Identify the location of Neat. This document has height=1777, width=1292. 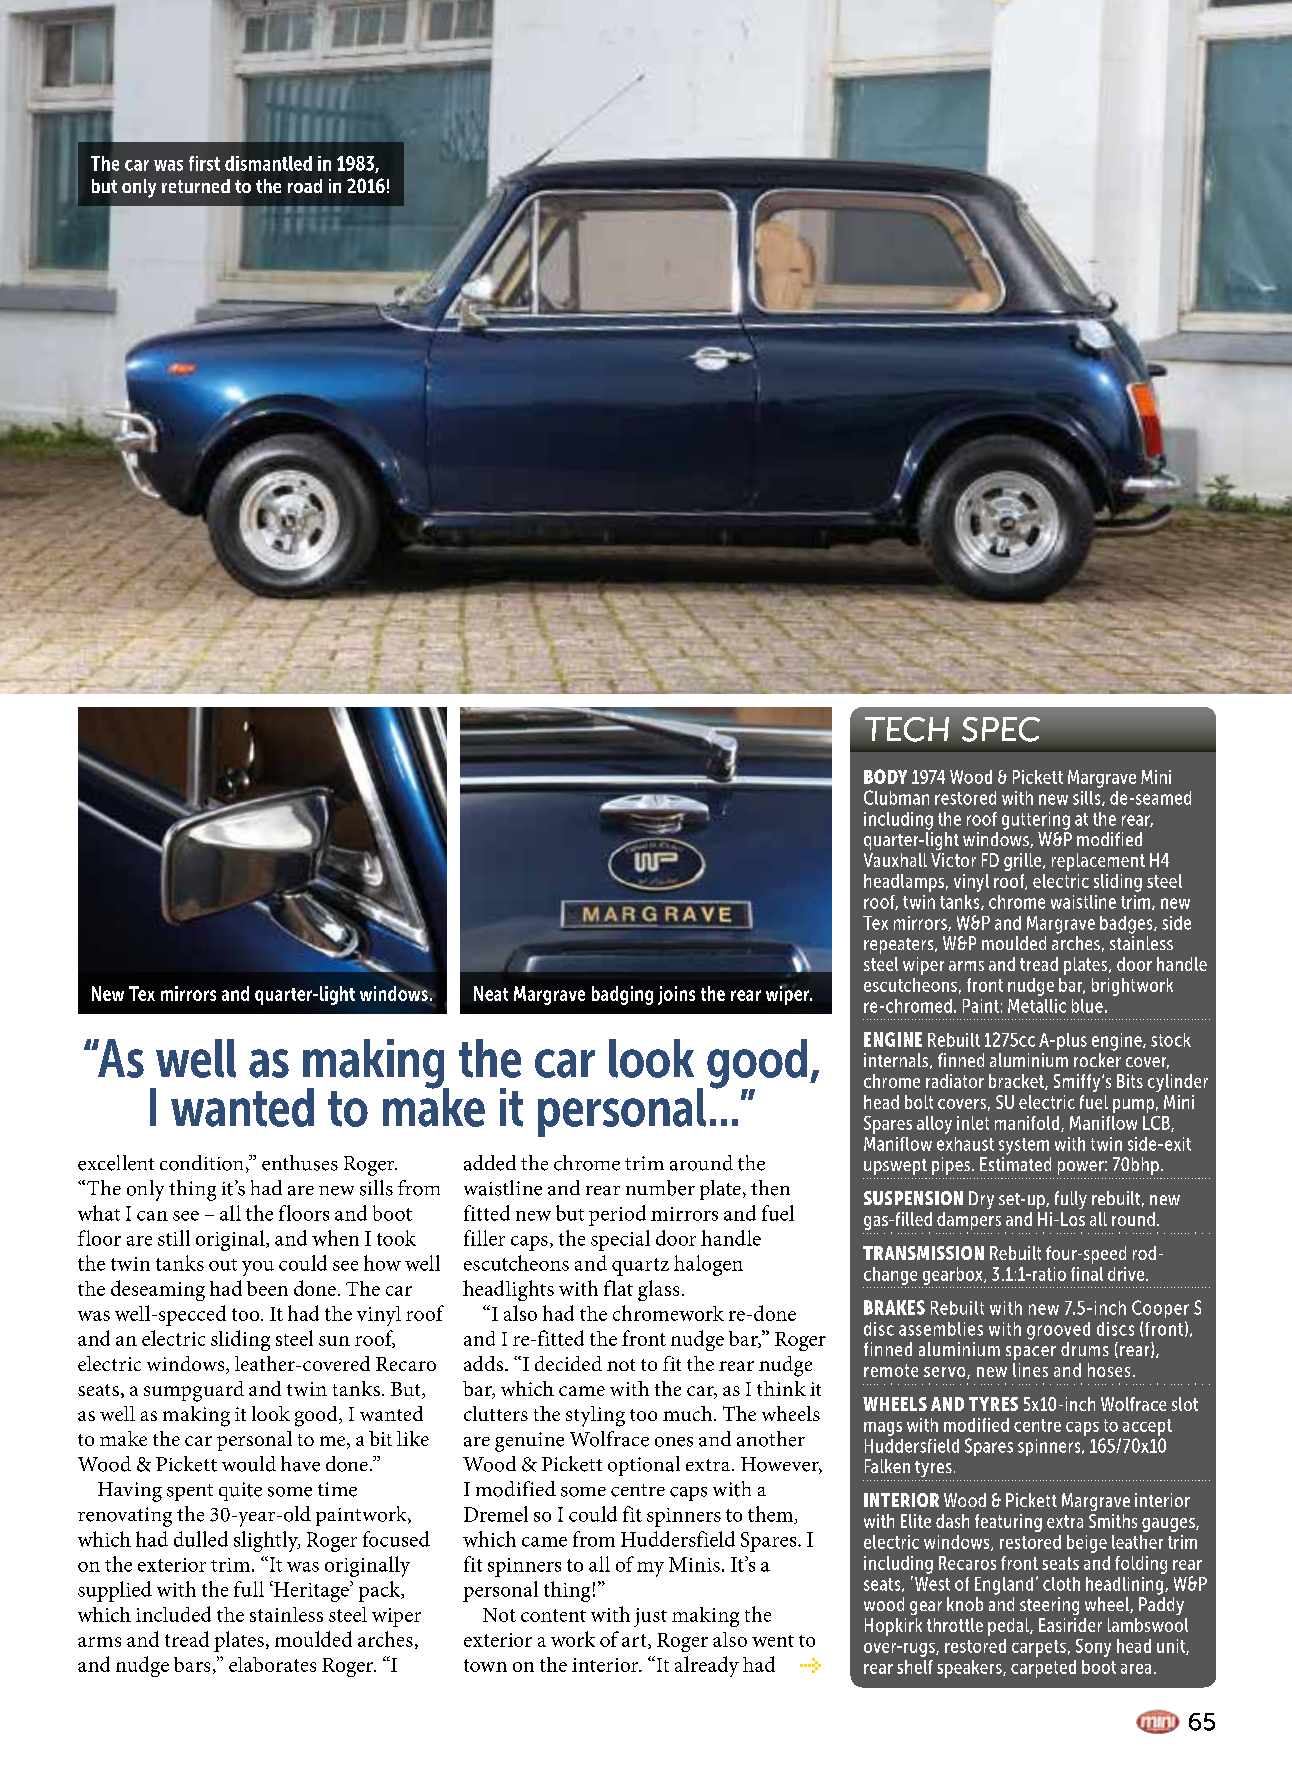
(491, 993).
